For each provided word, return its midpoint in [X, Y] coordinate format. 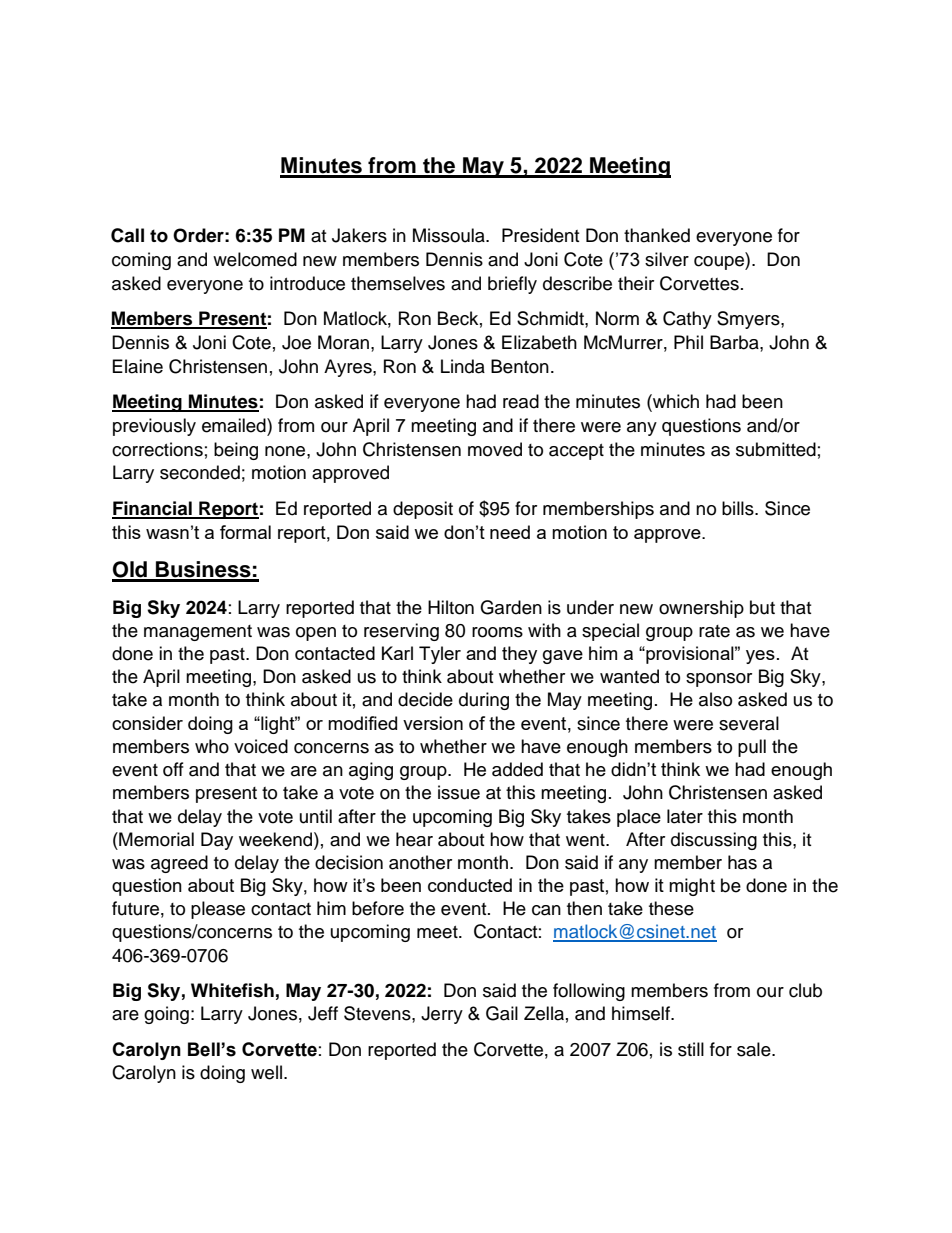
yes [760, 657]
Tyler [440, 655]
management [198, 633]
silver [667, 259]
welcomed [255, 259]
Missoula [450, 235]
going [166, 1015]
